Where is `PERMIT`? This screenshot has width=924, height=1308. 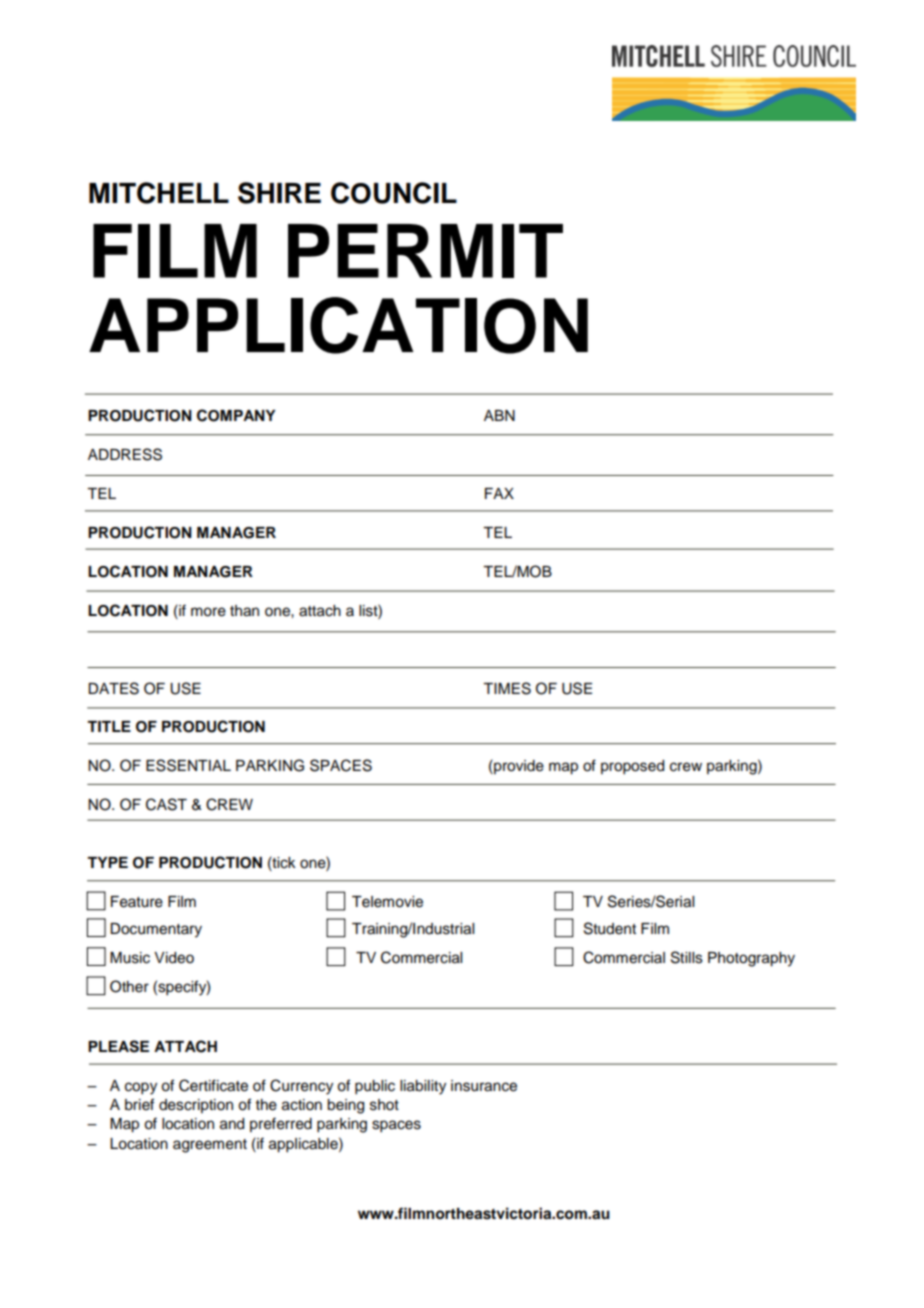
PERMIT is located at coordinates (425, 251).
